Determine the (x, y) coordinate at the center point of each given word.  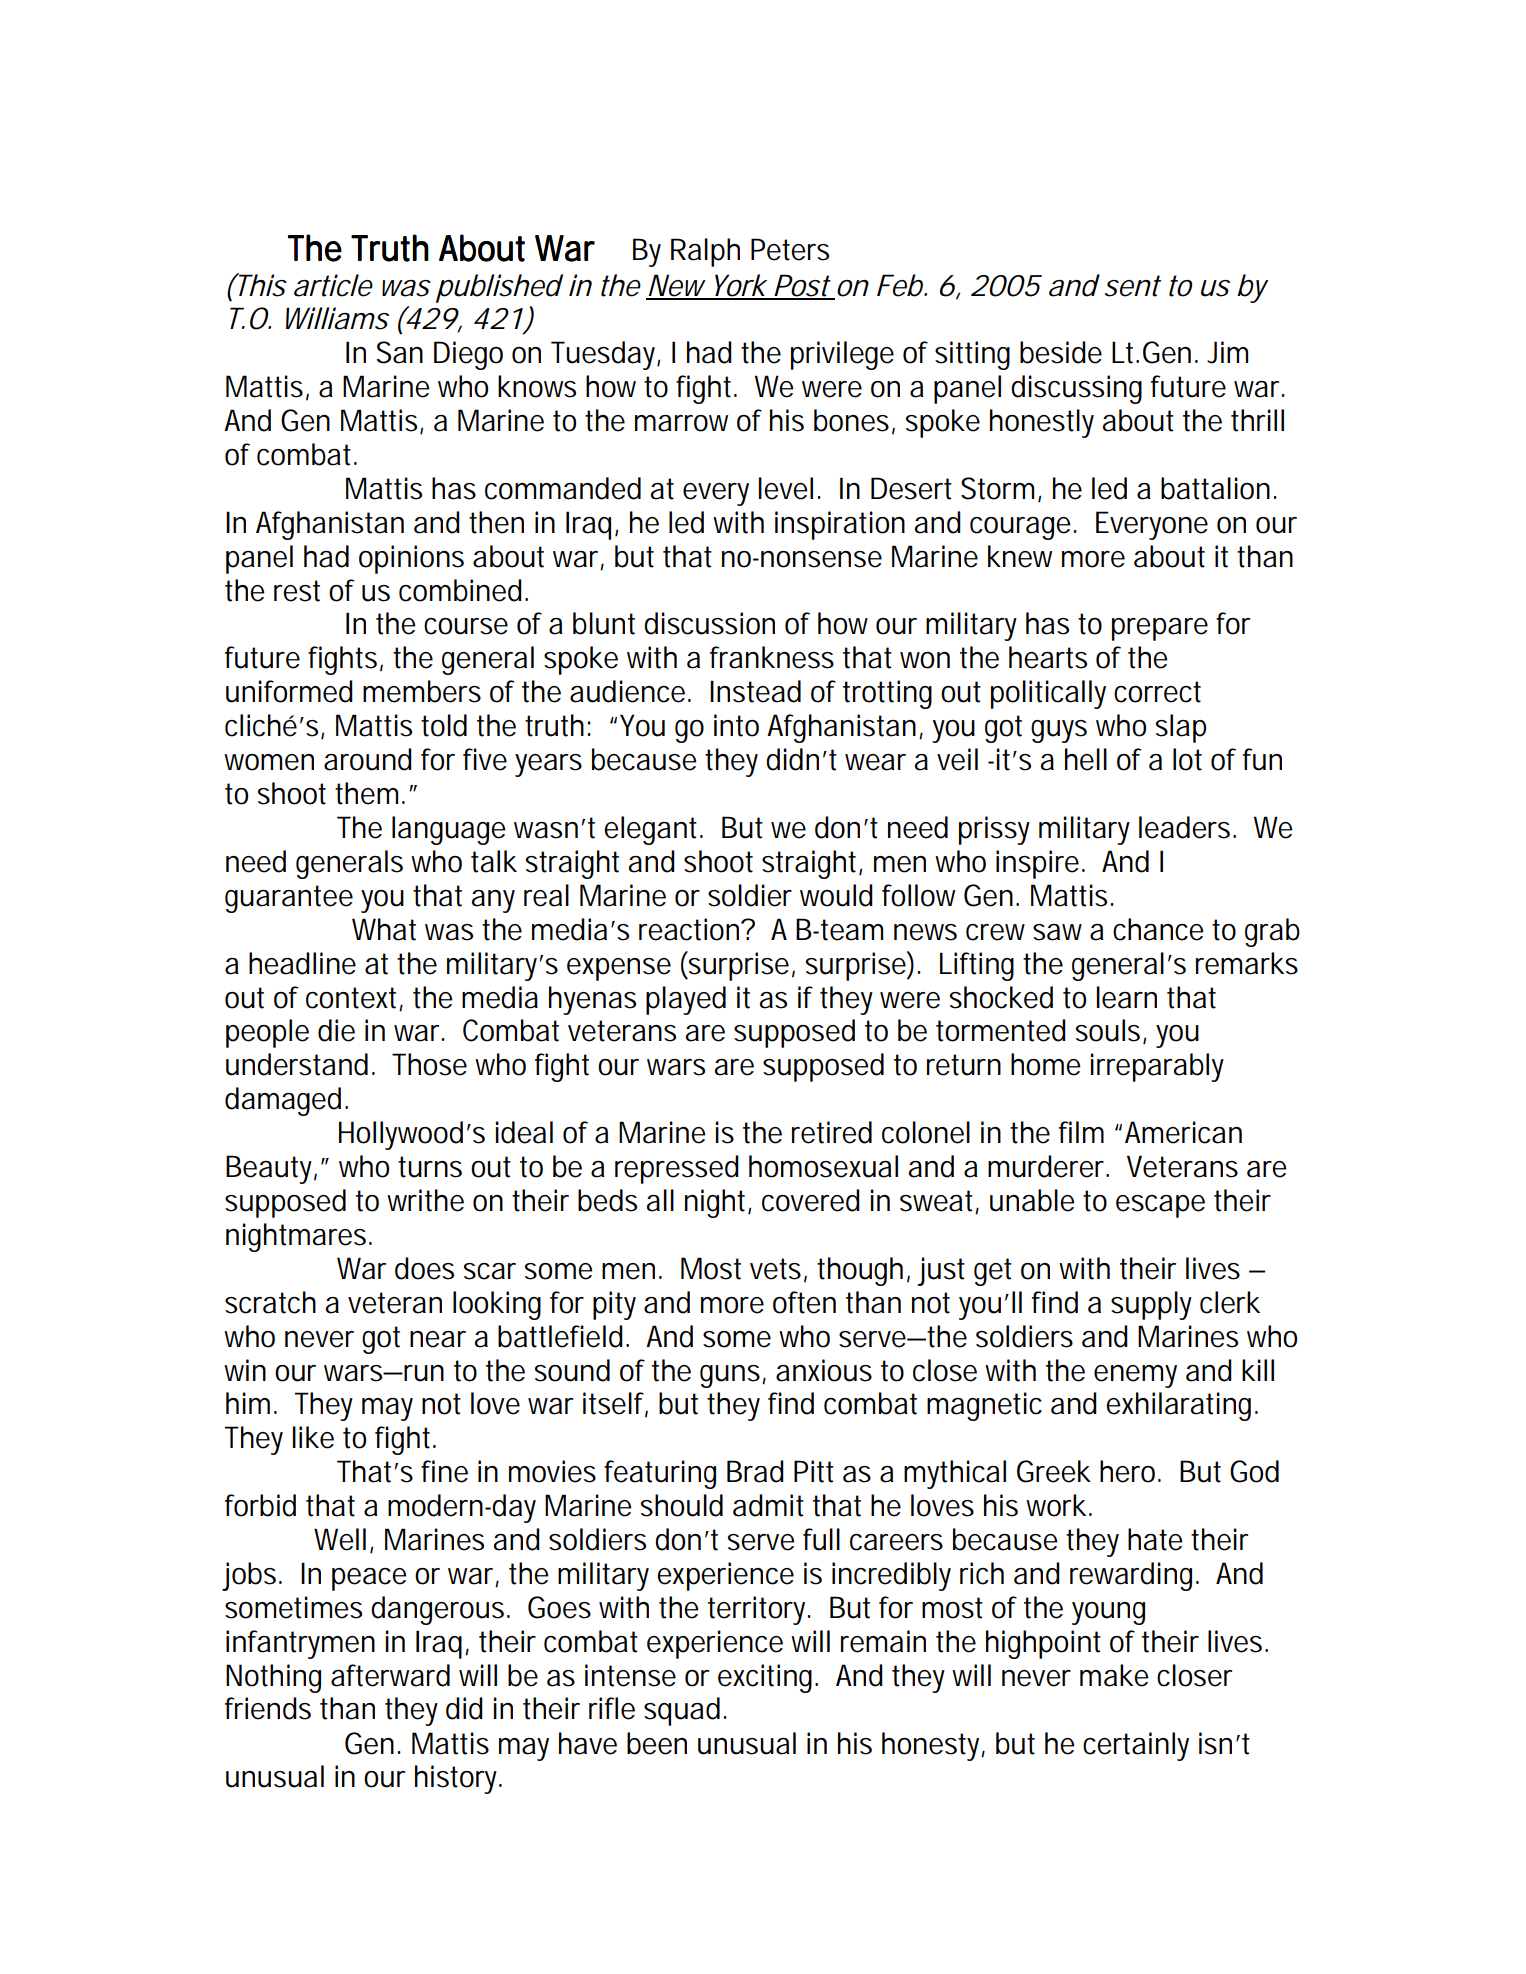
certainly (1136, 1746)
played (686, 1000)
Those (429, 1064)
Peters (790, 249)
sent (1132, 286)
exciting (767, 1678)
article (333, 285)
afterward (390, 1675)
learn (1127, 997)
